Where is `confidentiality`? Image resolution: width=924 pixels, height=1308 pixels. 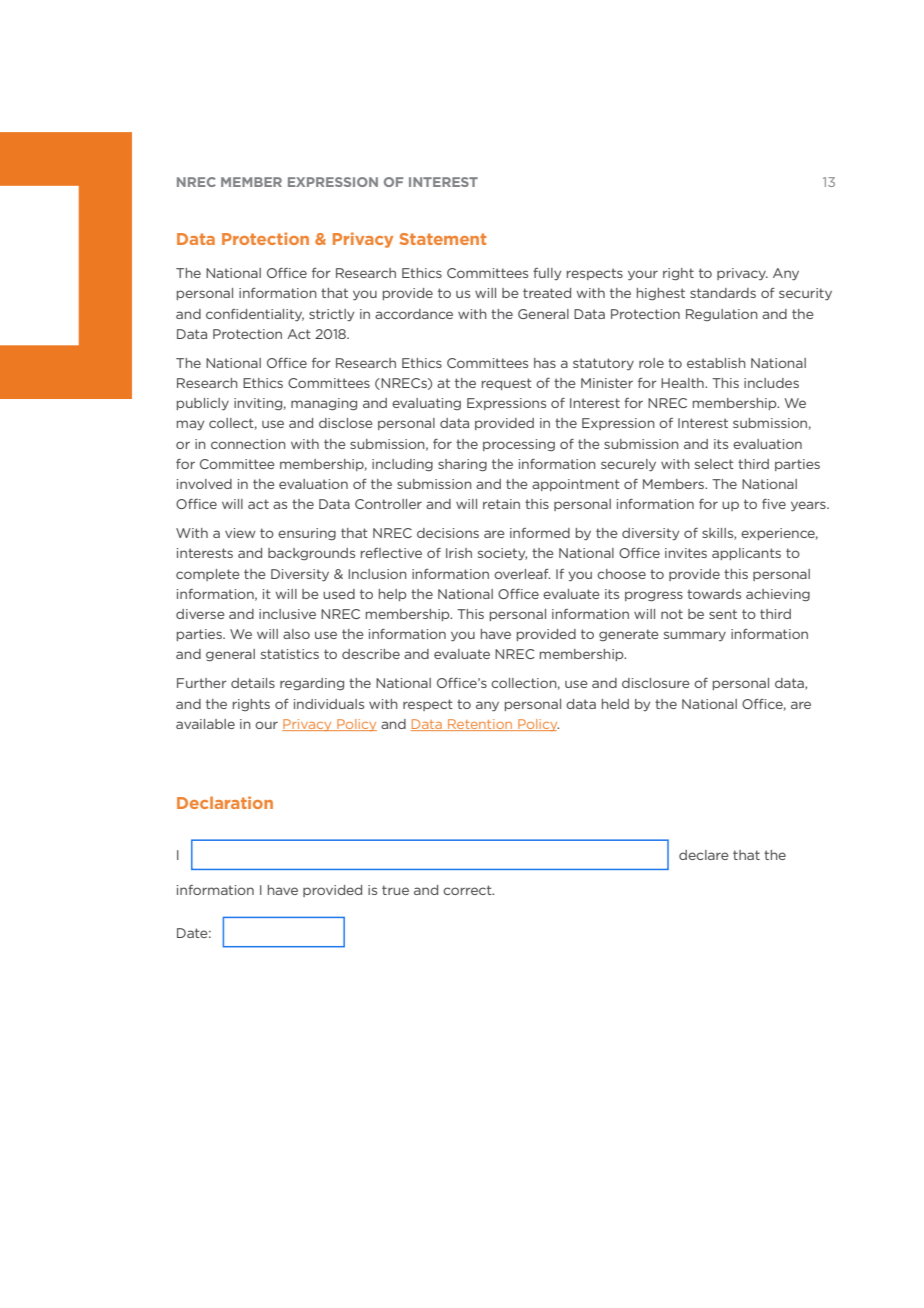 confidentiality is located at coordinates (255, 315).
